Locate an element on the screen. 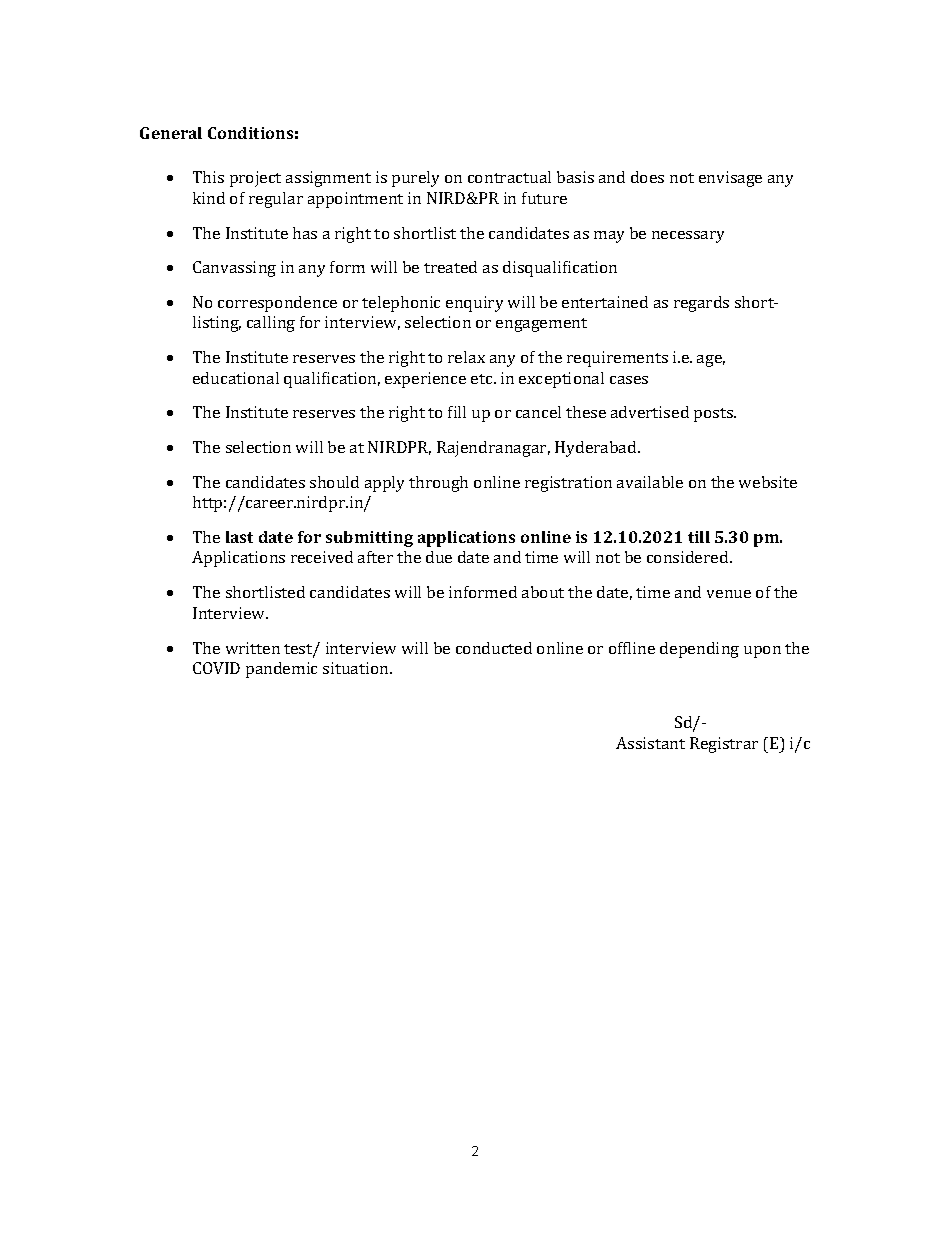 The width and height of the screenshot is (952, 1233). pandemic is located at coordinates (281, 670).
